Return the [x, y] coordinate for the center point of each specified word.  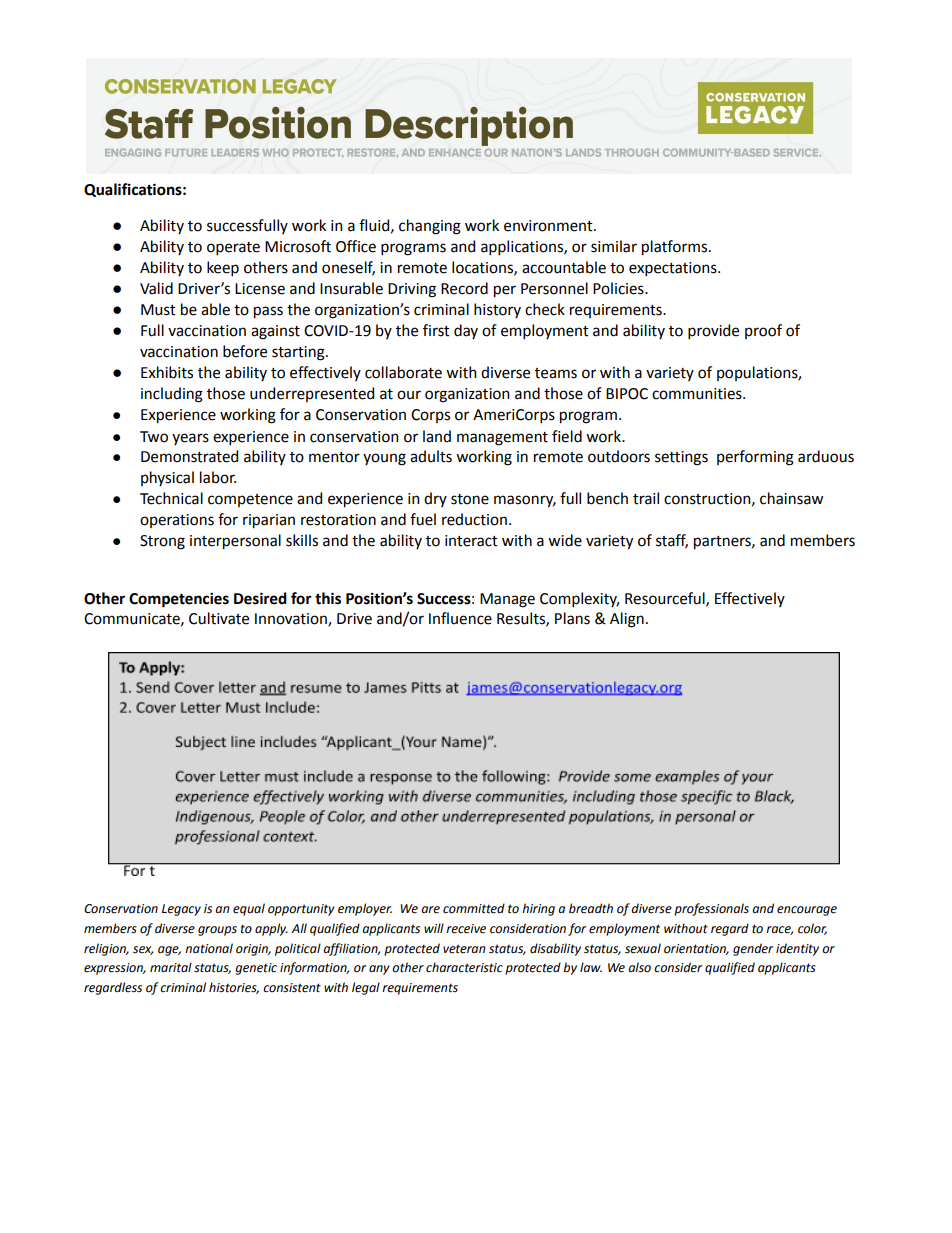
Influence [460, 618]
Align [627, 620]
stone [470, 499]
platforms [676, 248]
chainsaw [791, 498]
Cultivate [219, 618]
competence [250, 500]
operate [233, 248]
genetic [256, 969]
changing [430, 227]
